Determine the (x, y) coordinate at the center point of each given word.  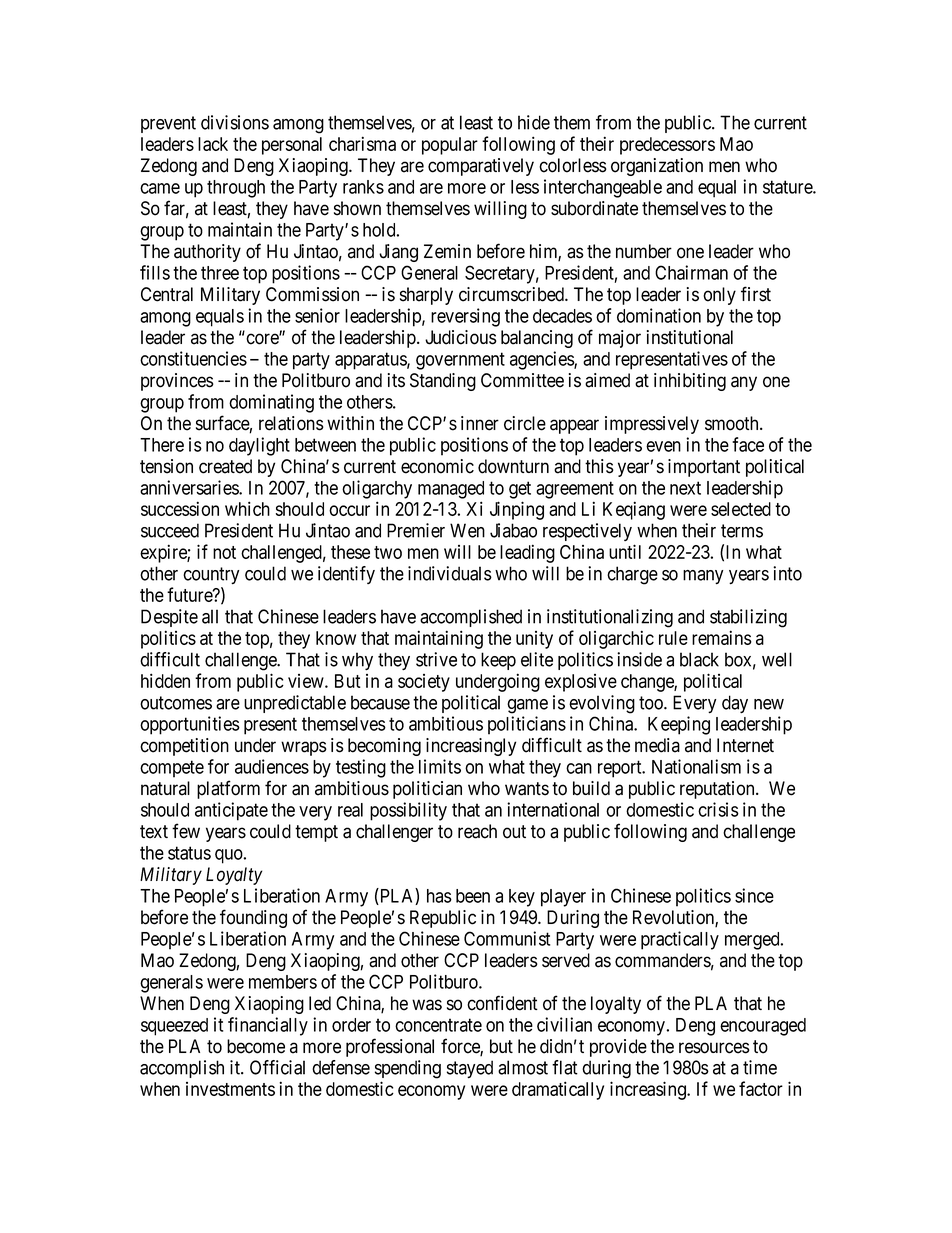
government (460, 361)
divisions (235, 122)
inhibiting (690, 382)
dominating (271, 403)
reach (477, 831)
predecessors (667, 146)
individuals (450, 573)
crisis (718, 809)
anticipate (231, 811)
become (256, 1046)
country (211, 575)
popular (450, 146)
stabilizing (748, 618)
